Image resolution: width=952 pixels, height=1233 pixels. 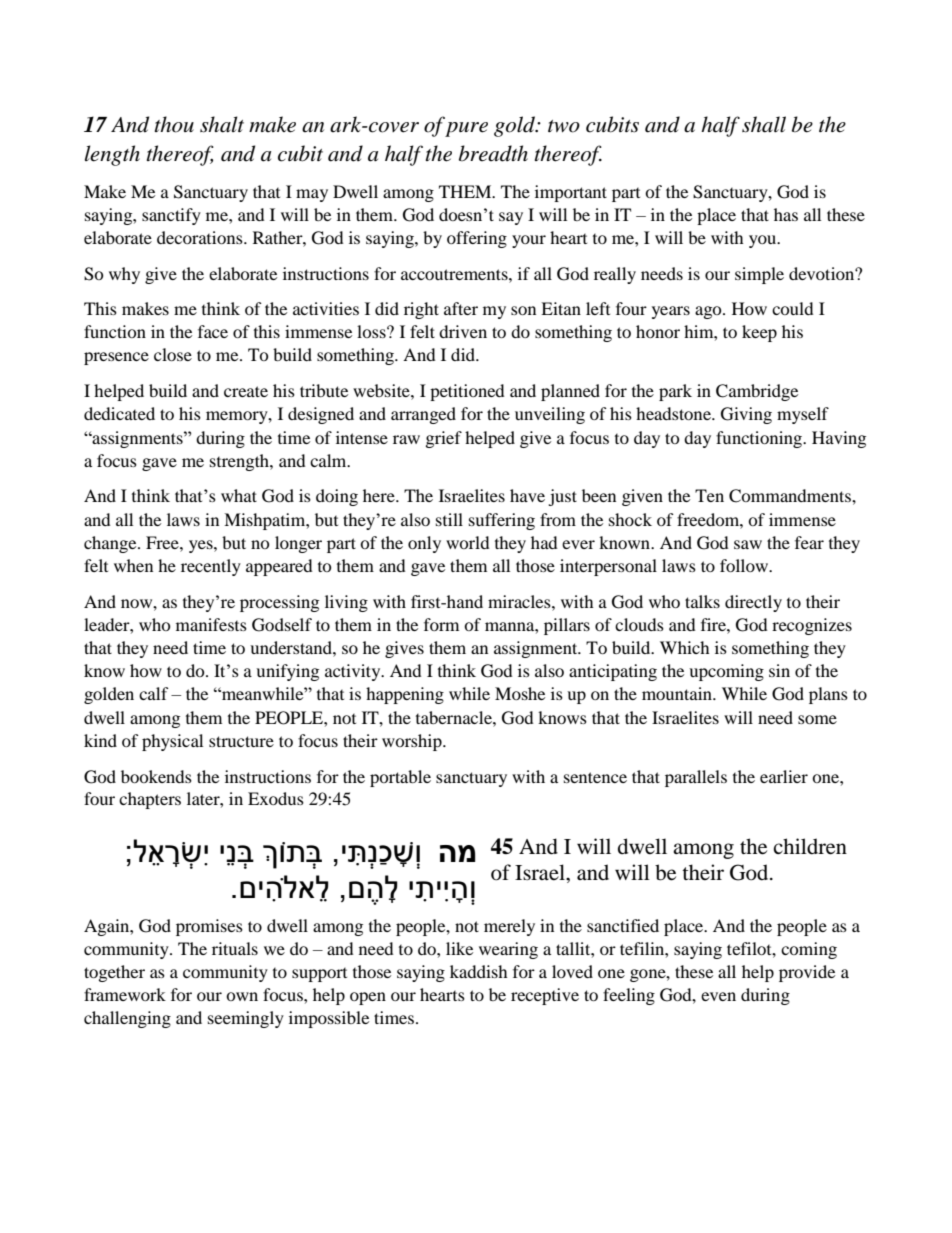 I want to click on mountain, so click(x=678, y=693).
